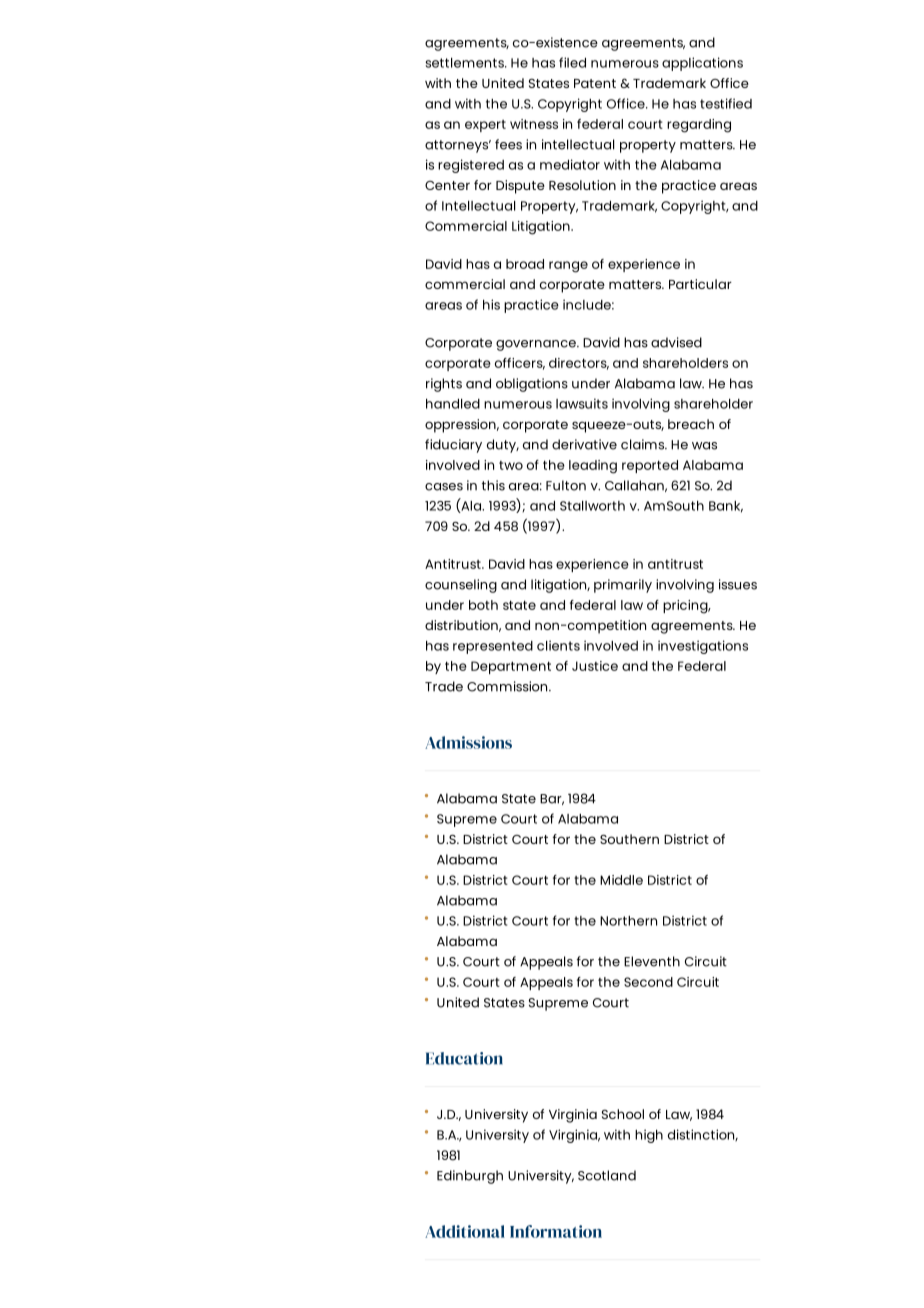 This image has width=924, height=1308. I want to click on investigations, so click(703, 647).
